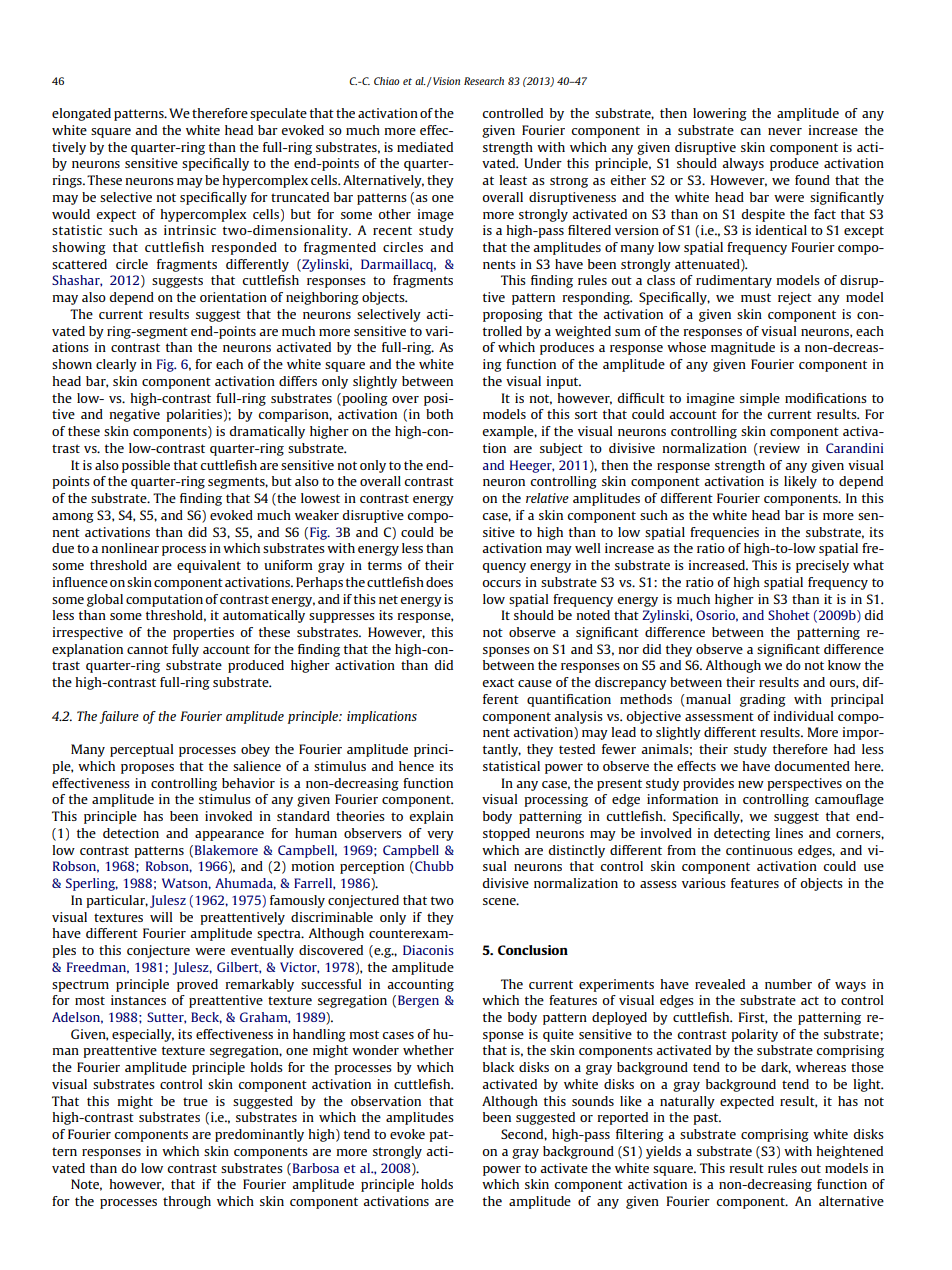 The width and height of the document is (952, 1270). I want to click on Research, so click(484, 81).
